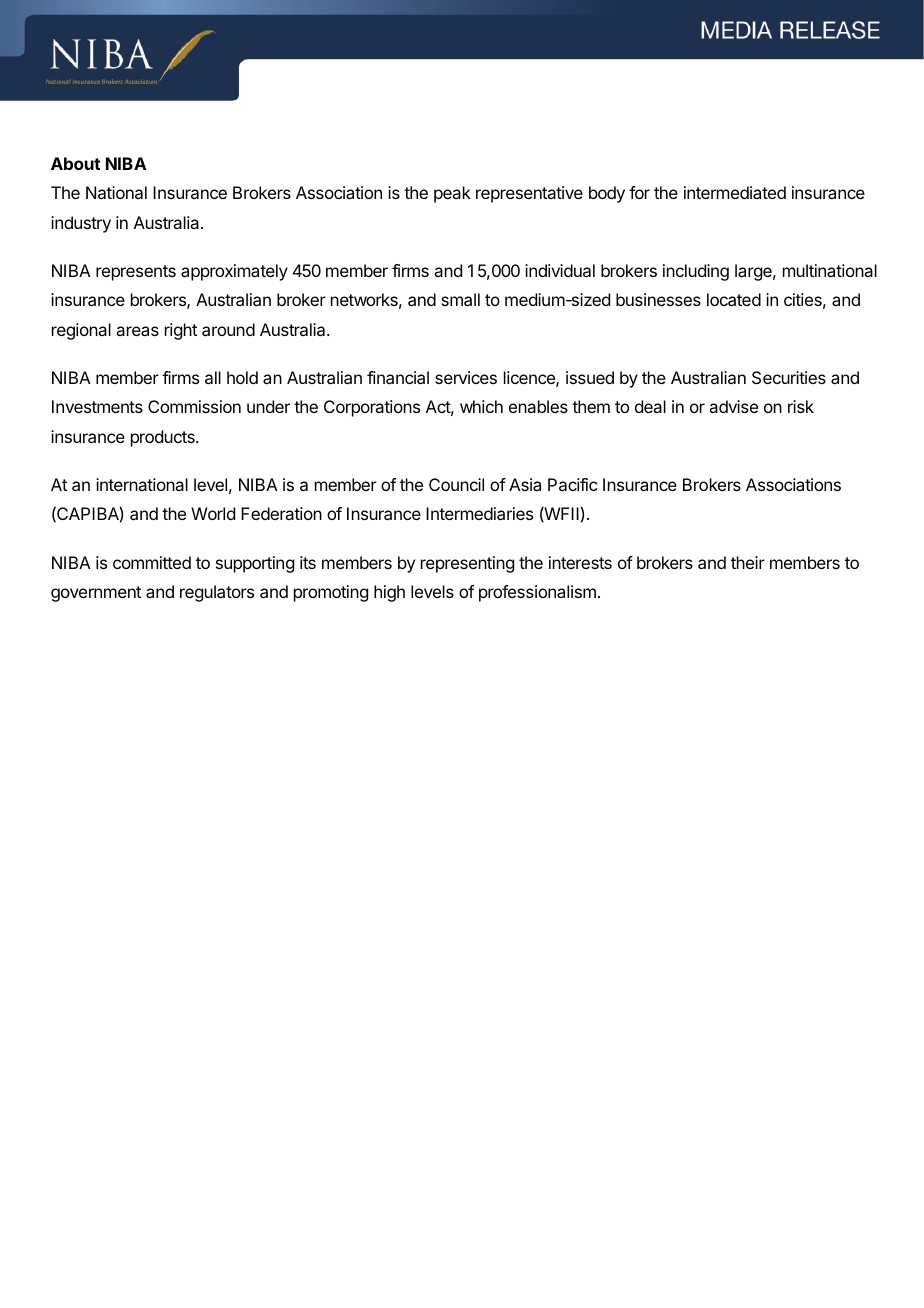 This screenshot has height=1308, width=924. What do you see at coordinates (152, 562) in the screenshot?
I see `committed` at bounding box center [152, 562].
